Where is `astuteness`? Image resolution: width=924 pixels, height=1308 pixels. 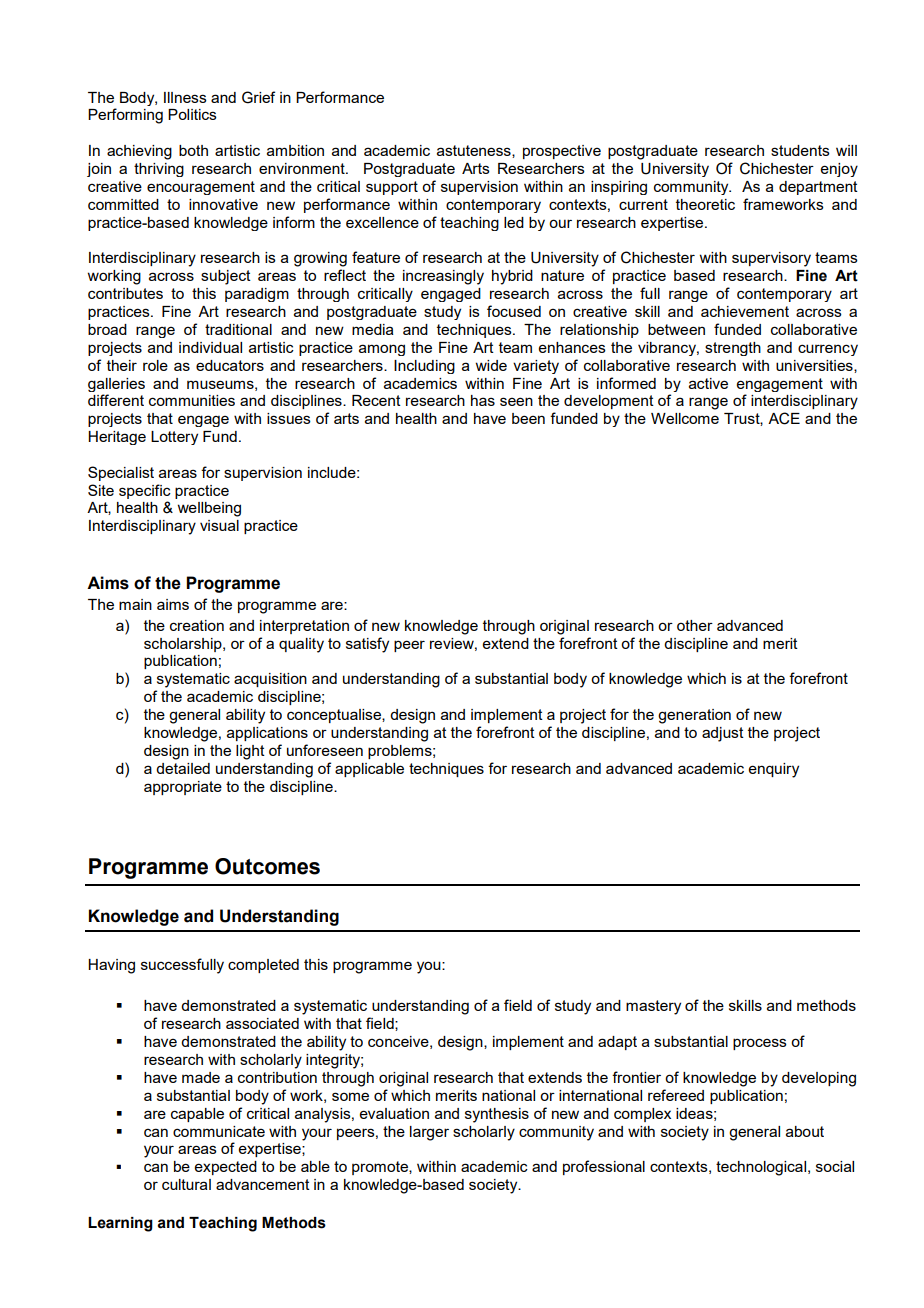 astuteness is located at coordinates (475, 151).
